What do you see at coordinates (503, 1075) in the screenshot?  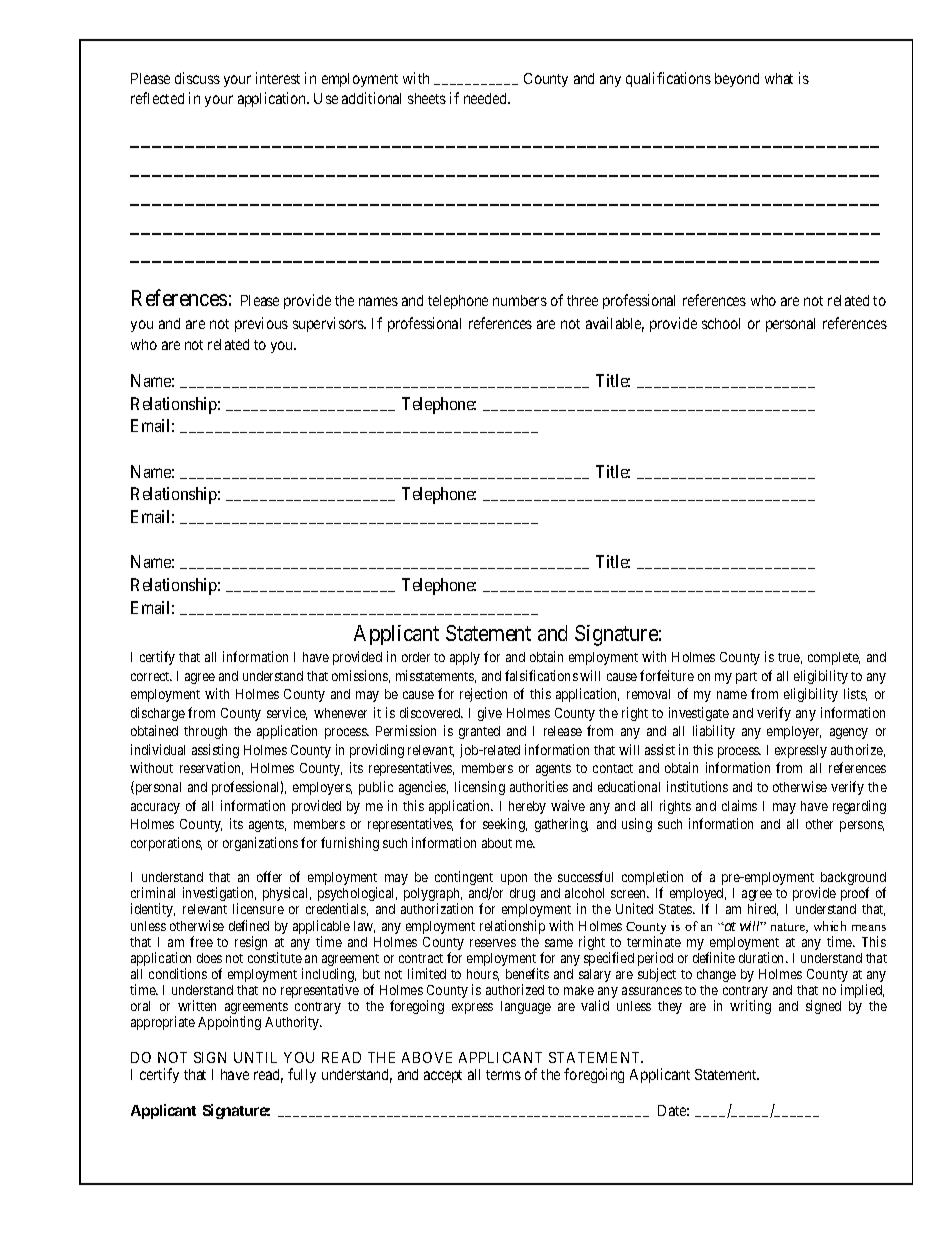 I see `terms` at bounding box center [503, 1075].
